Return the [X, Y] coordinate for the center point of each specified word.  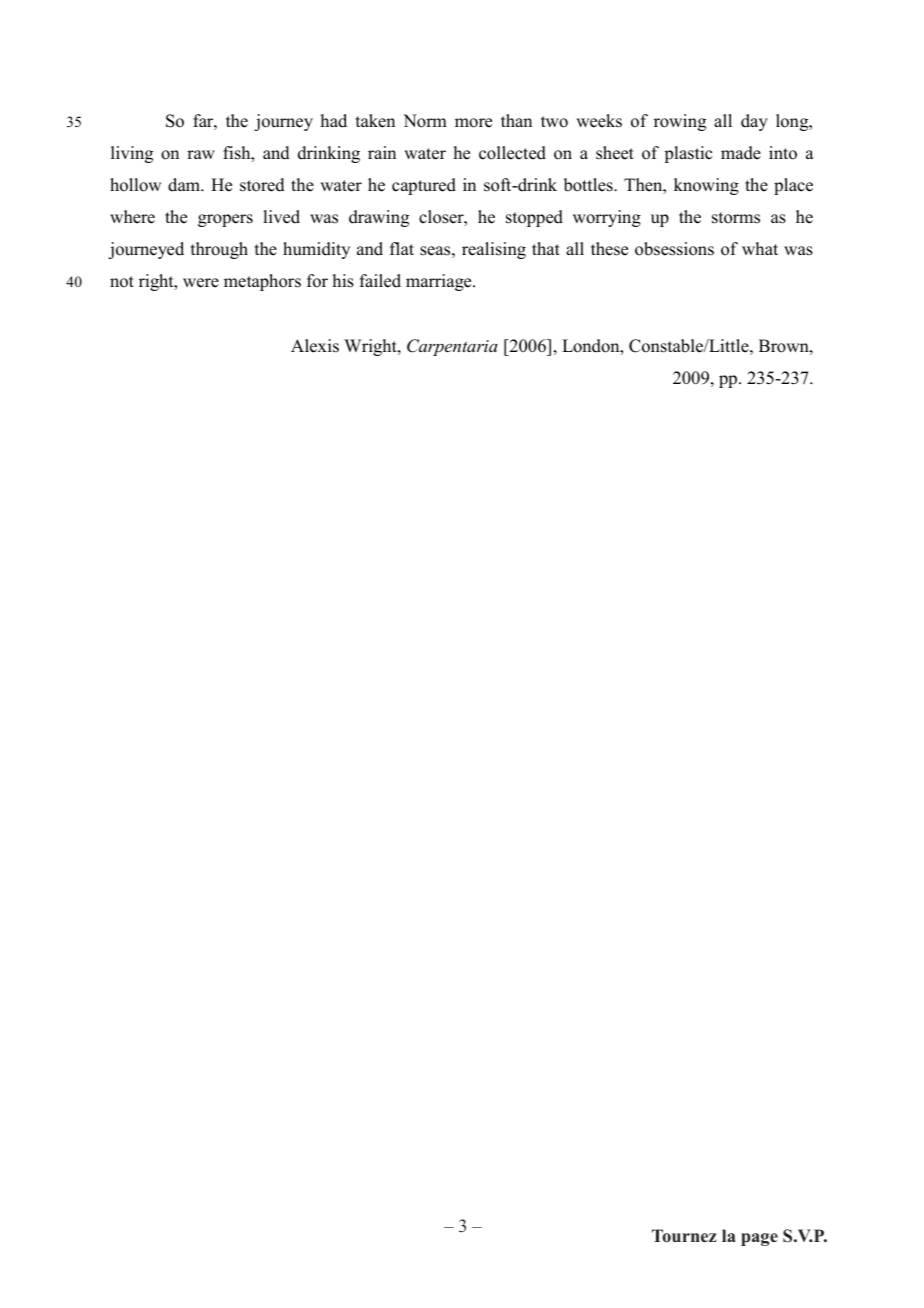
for [317, 281]
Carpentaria [452, 347]
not [122, 282]
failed [380, 281]
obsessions [674, 249]
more [473, 123]
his [343, 281]
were [201, 283]
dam [185, 185]
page [759, 1239]
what [760, 248]
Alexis [315, 346]
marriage [440, 282]
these [609, 249]
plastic [688, 154]
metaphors [262, 282]
